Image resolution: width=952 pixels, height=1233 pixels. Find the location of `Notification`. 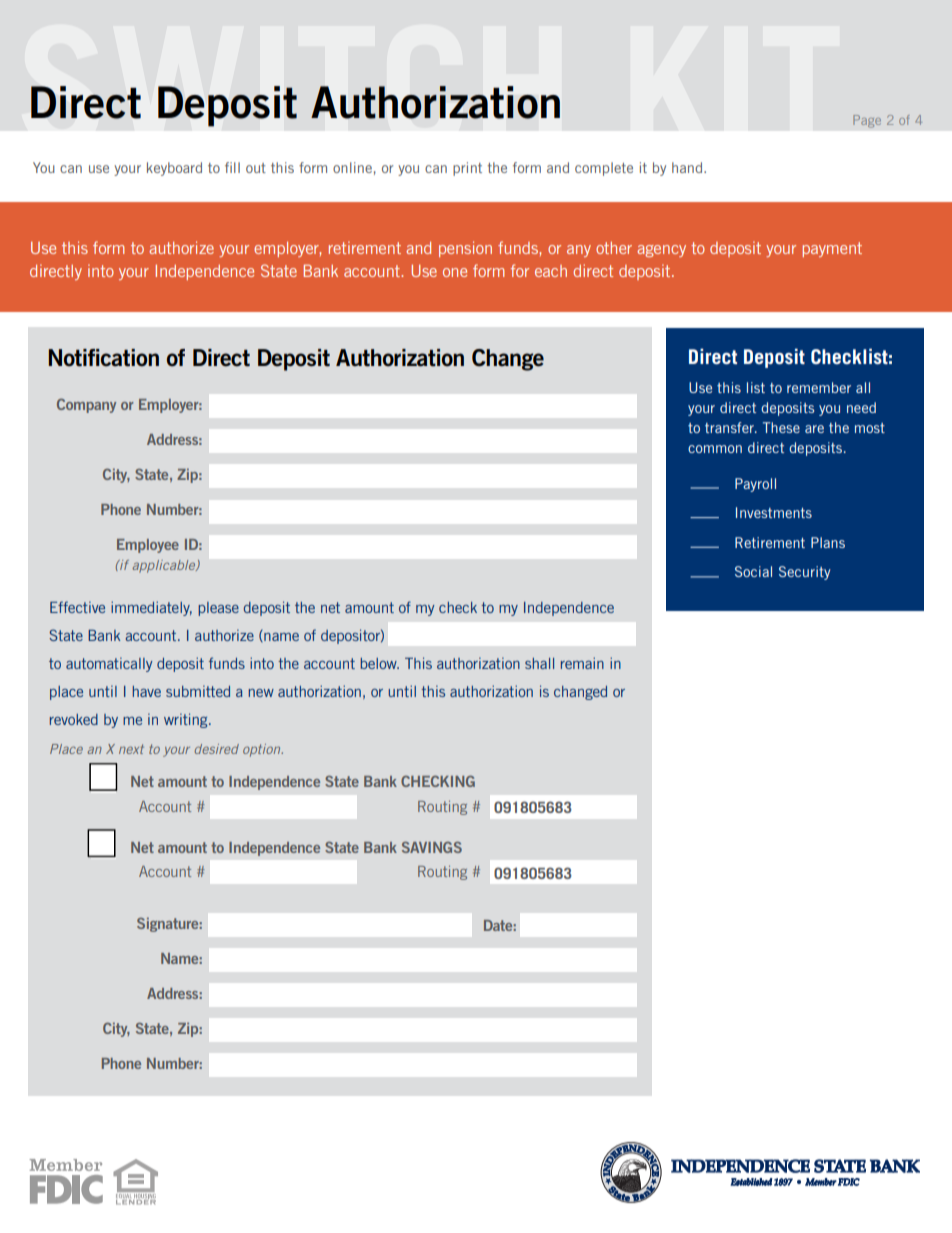

Notification is located at coordinates (104, 358).
